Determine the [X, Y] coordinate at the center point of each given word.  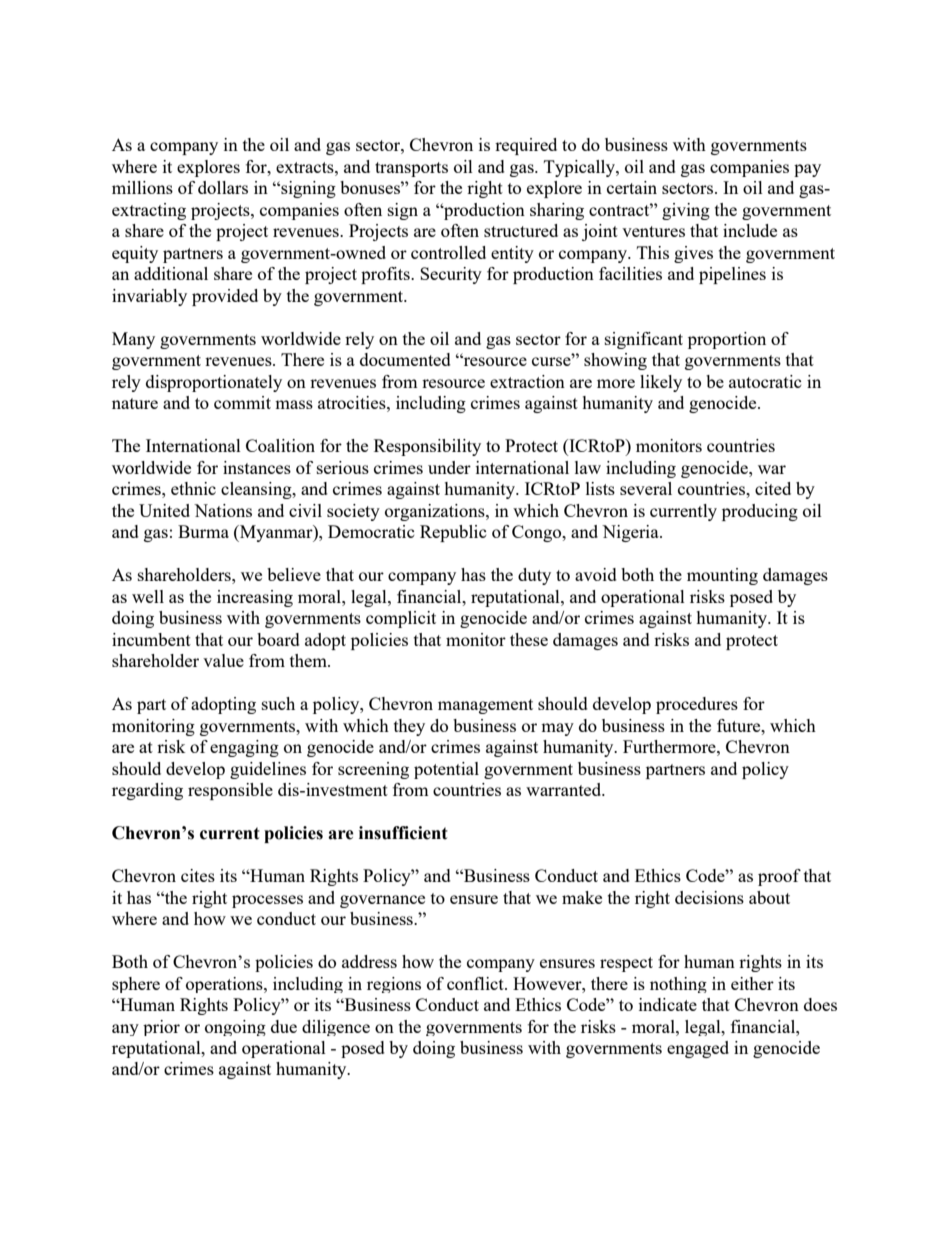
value [223, 660]
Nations [223, 510]
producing [760, 512]
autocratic [765, 381]
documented [405, 359]
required [526, 146]
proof [779, 877]
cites [198, 875]
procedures [697, 705]
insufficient [403, 833]
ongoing [235, 1028]
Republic [453, 533]
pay [807, 170]
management [485, 706]
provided [225, 297]
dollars [223, 187]
